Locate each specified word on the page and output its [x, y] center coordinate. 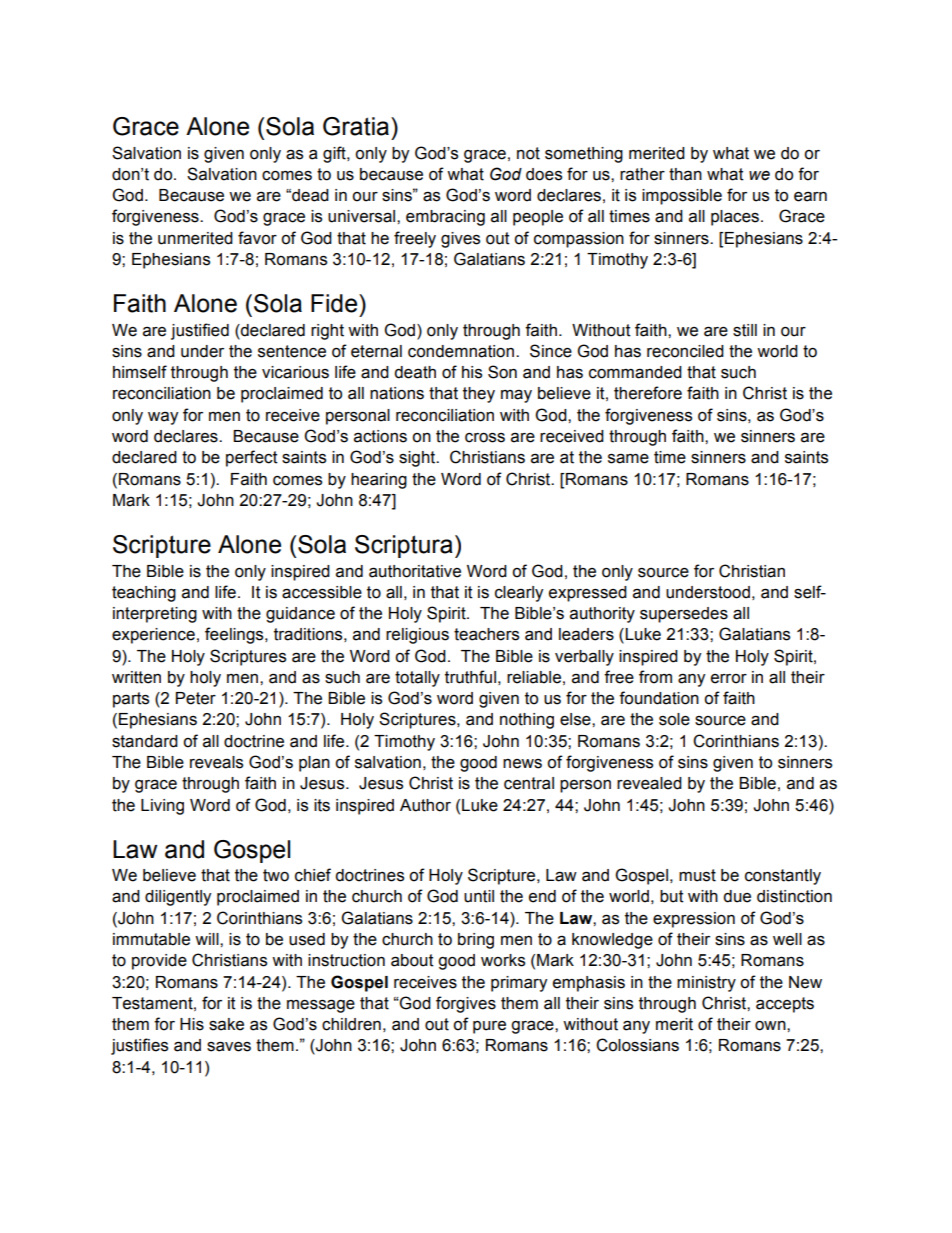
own [771, 1026]
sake [226, 1024]
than [685, 174]
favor [257, 238]
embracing [445, 218]
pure [489, 1027]
